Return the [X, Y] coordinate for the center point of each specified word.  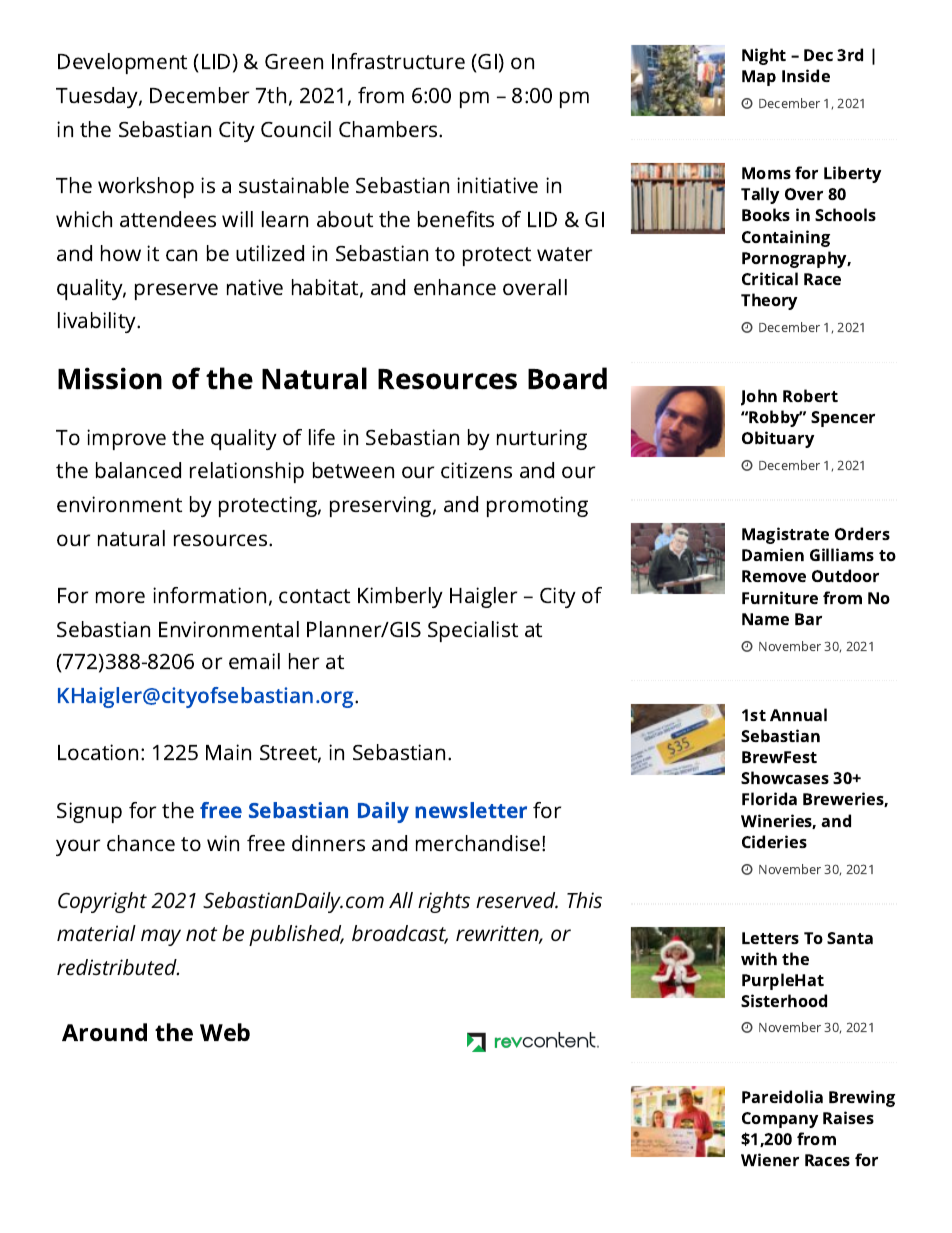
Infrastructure [398, 61]
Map [759, 78]
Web [225, 1032]
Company [780, 1120]
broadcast [400, 934]
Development [122, 63]
